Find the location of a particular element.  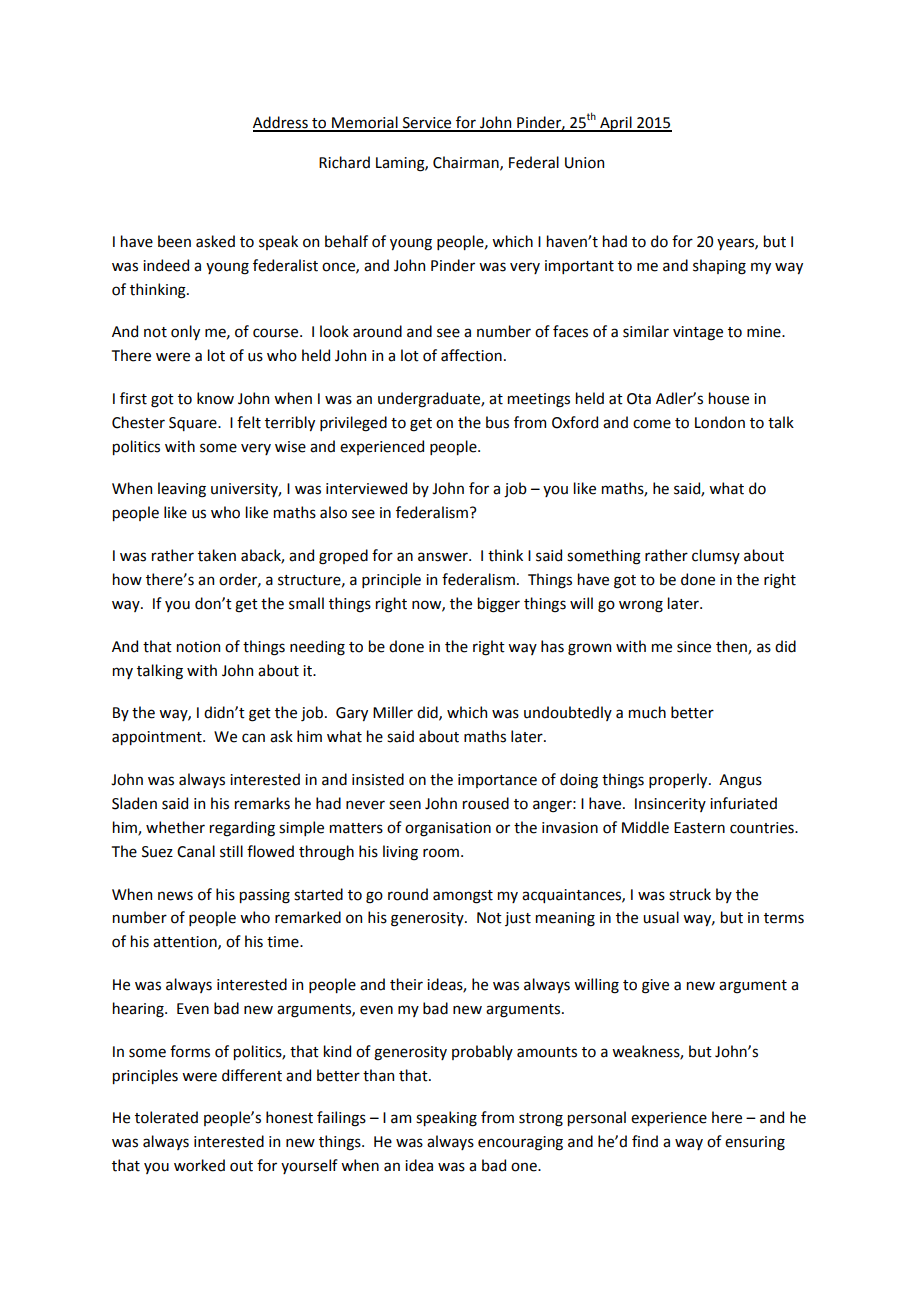

importance is located at coordinates (497, 781).
